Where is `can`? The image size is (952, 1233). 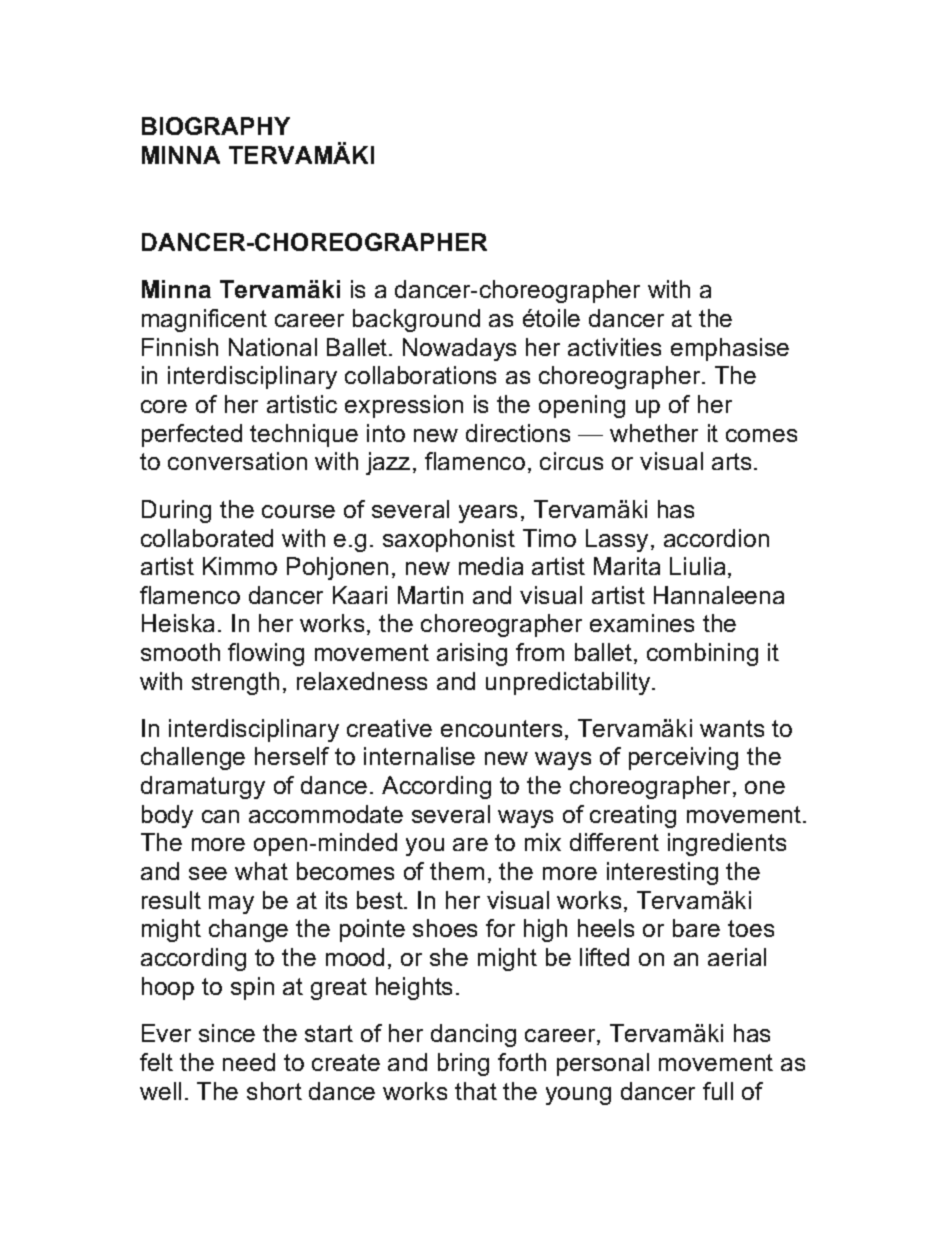 can is located at coordinates (220, 816).
